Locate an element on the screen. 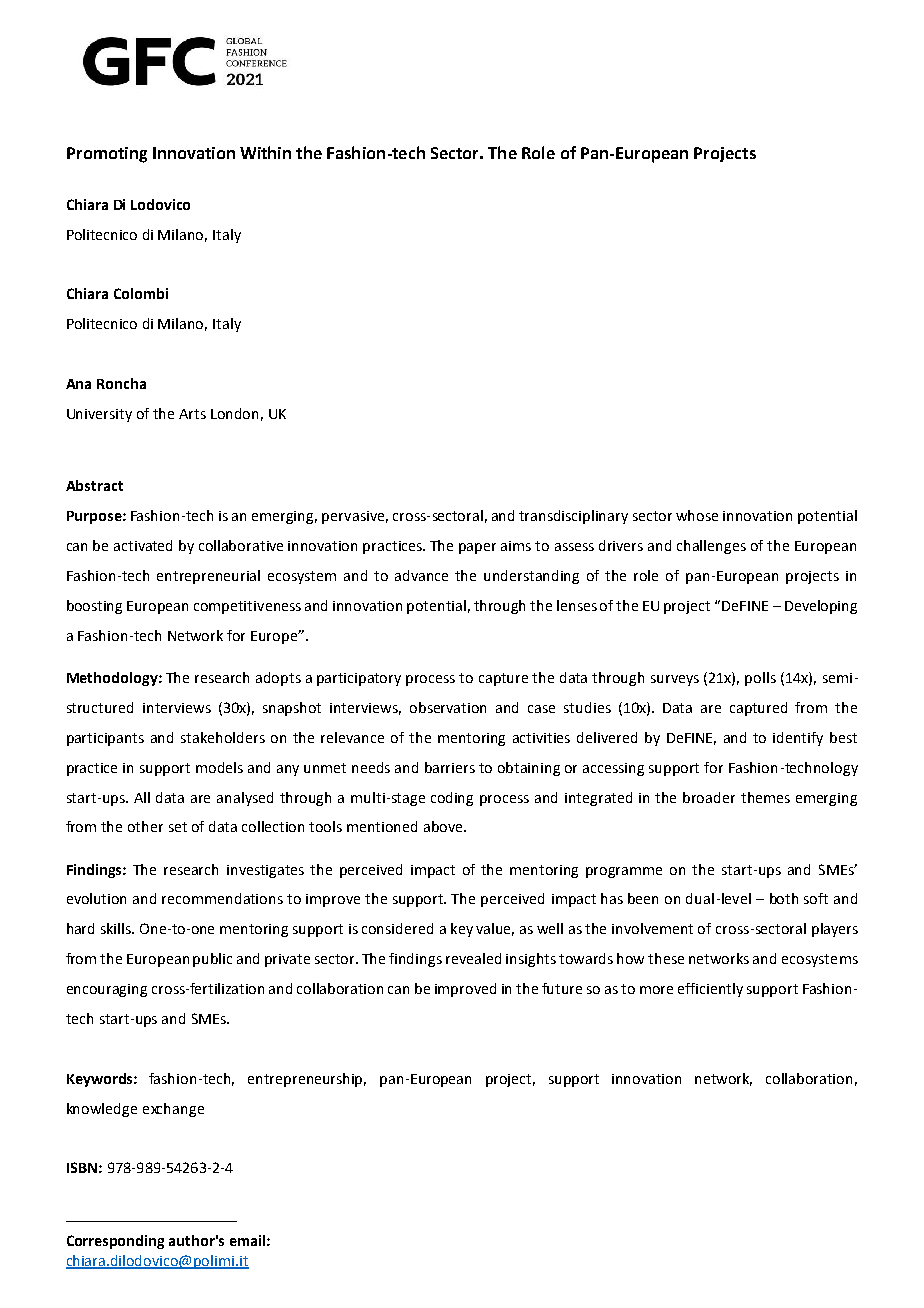 This screenshot has height=1308, width=924. observation is located at coordinates (448, 707).
